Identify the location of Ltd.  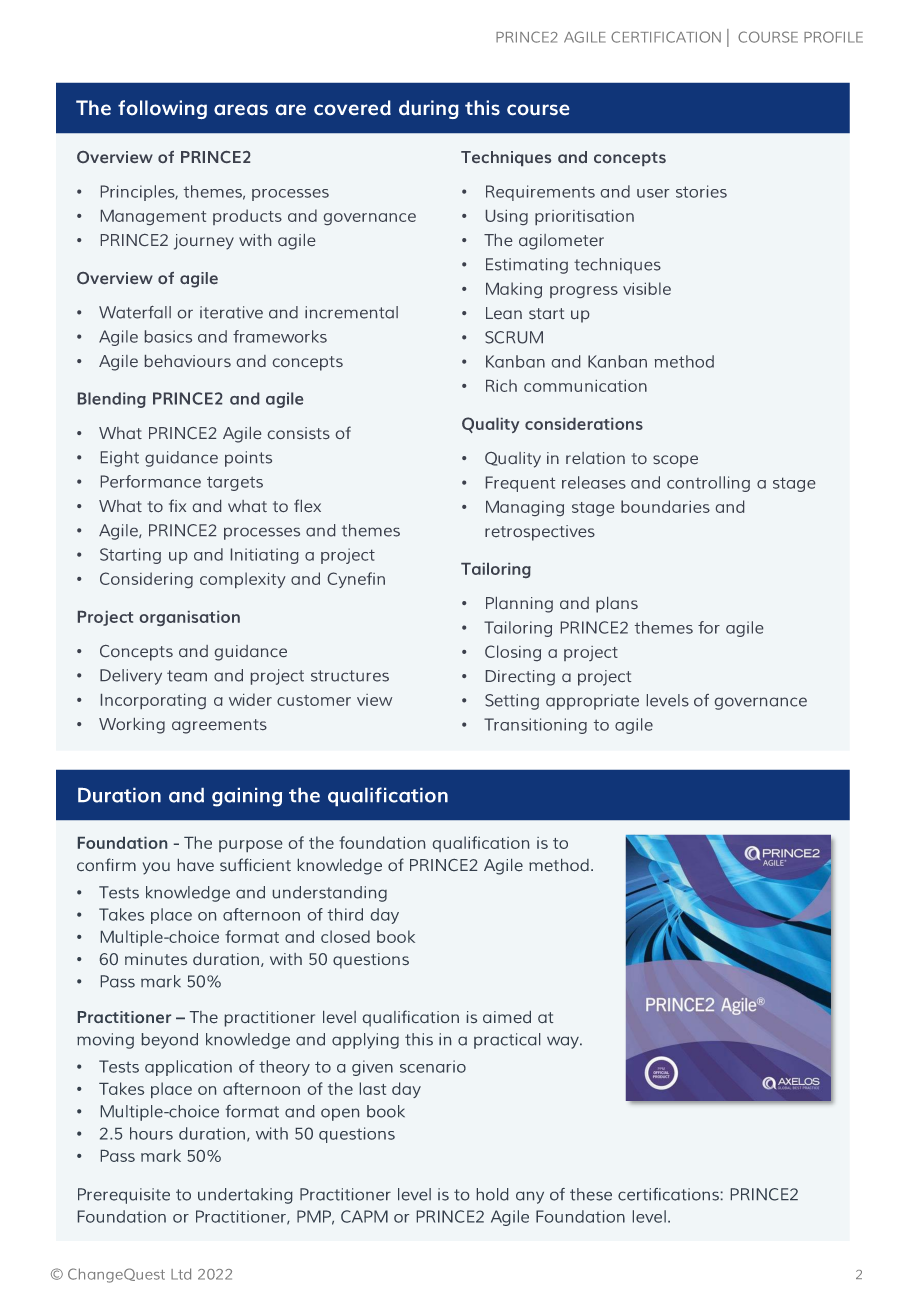
(181, 1274).
